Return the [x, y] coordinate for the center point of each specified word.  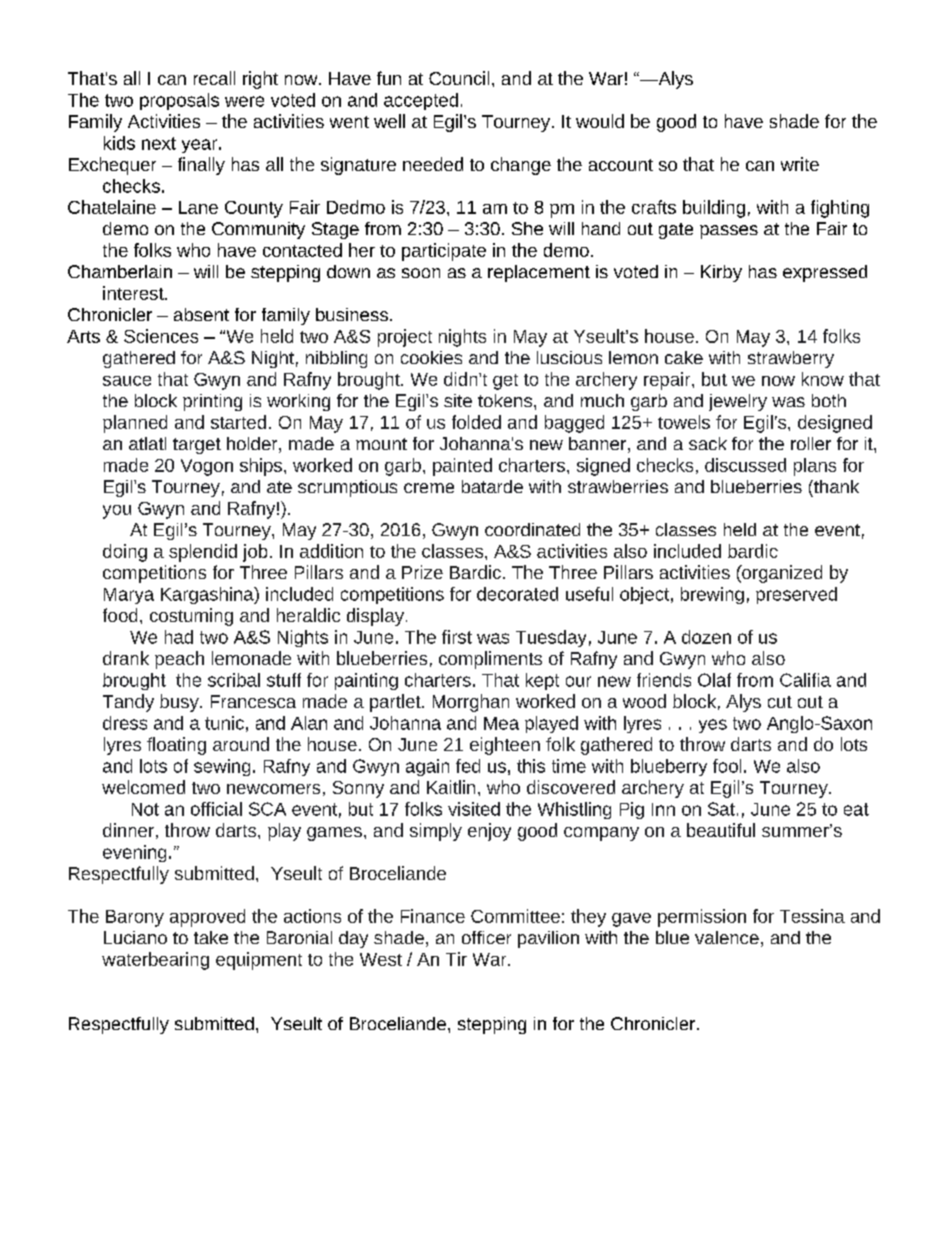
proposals [179, 101]
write [800, 164]
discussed [745, 465]
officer [486, 937]
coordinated [532, 529]
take [211, 937]
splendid [203, 553]
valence [727, 937]
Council [459, 78]
